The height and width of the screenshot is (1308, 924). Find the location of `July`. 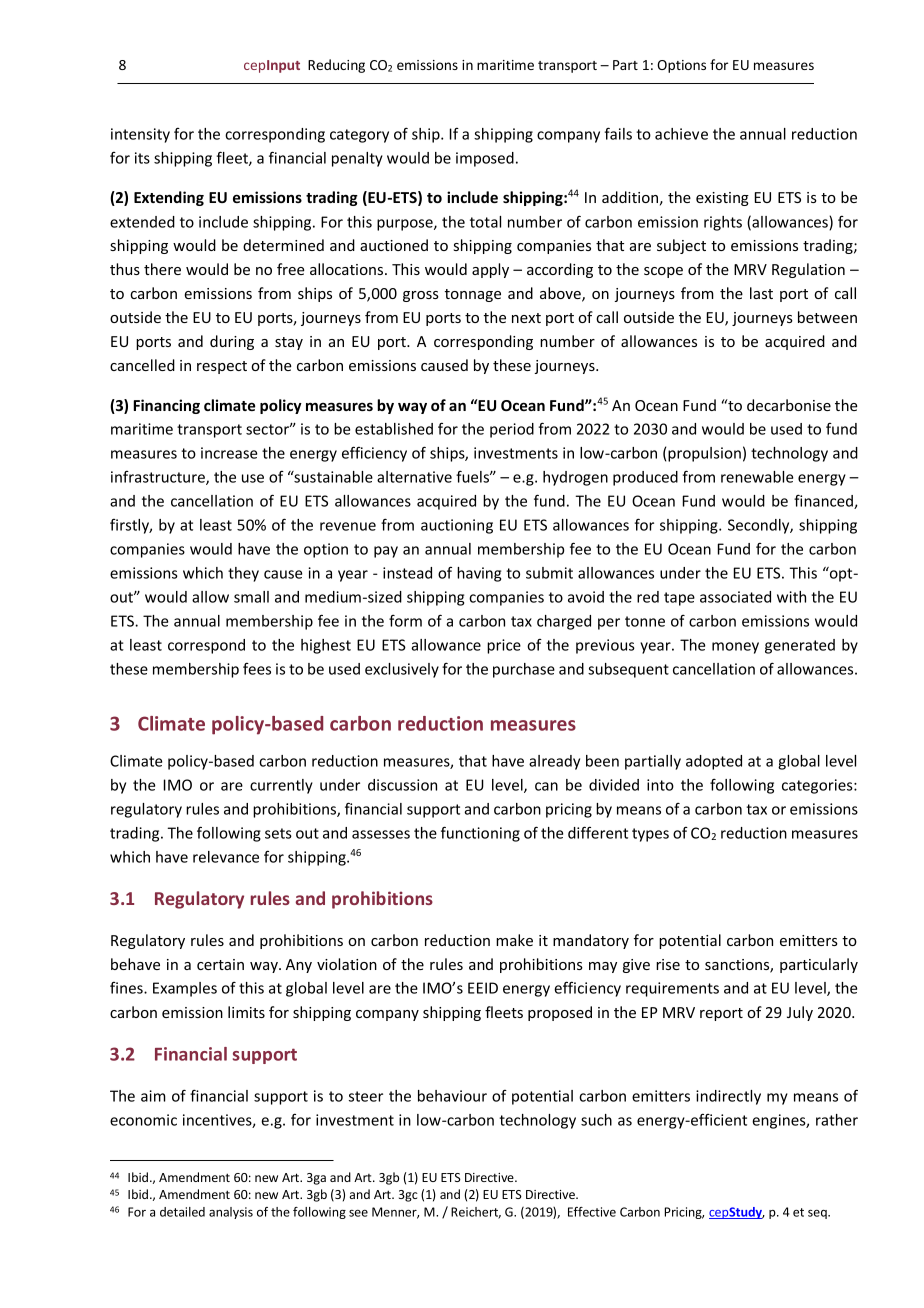

July is located at coordinates (800, 1013).
